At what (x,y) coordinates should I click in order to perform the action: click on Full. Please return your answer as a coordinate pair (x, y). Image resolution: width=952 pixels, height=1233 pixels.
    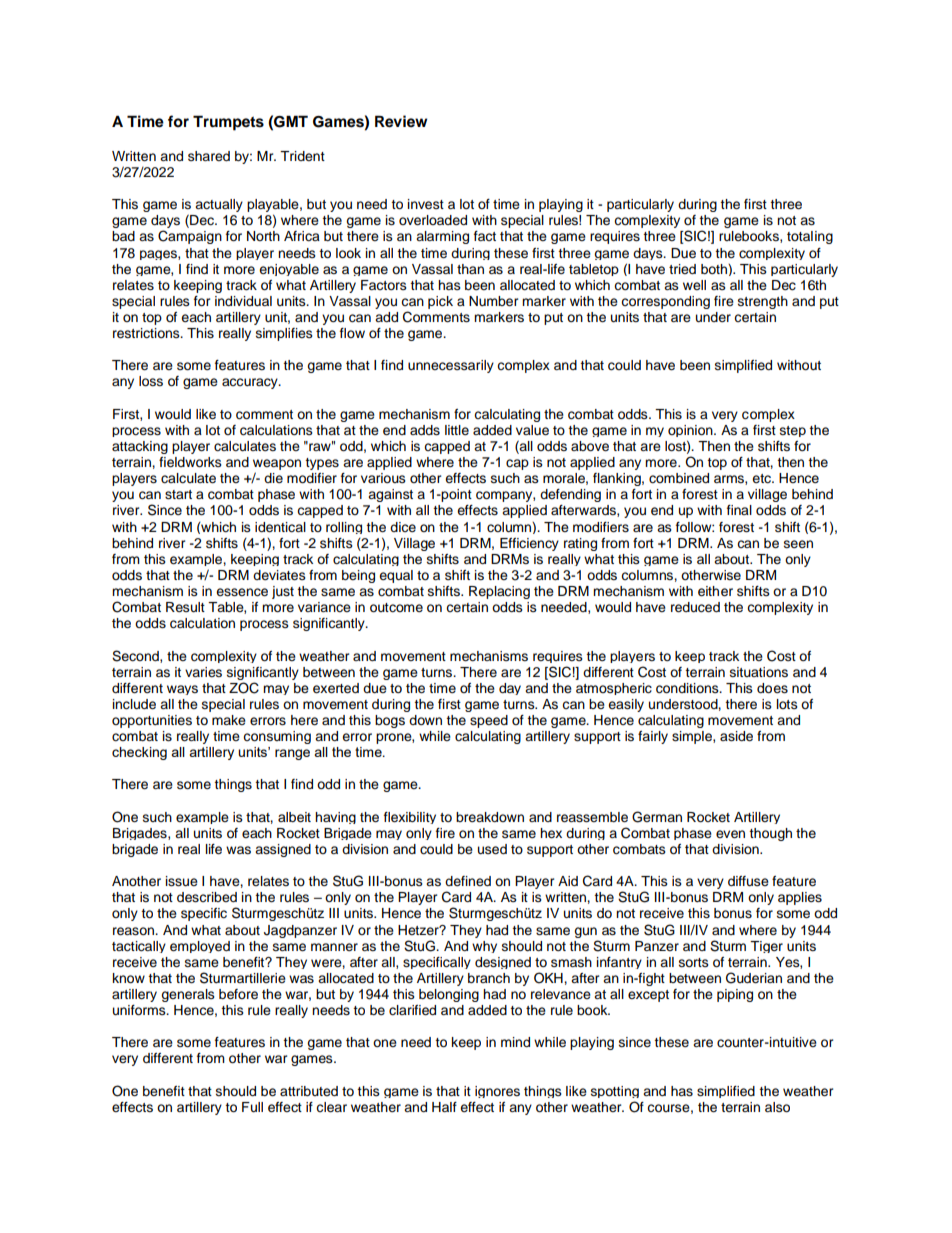
    Looking at the image, I should click on (252, 1107).
